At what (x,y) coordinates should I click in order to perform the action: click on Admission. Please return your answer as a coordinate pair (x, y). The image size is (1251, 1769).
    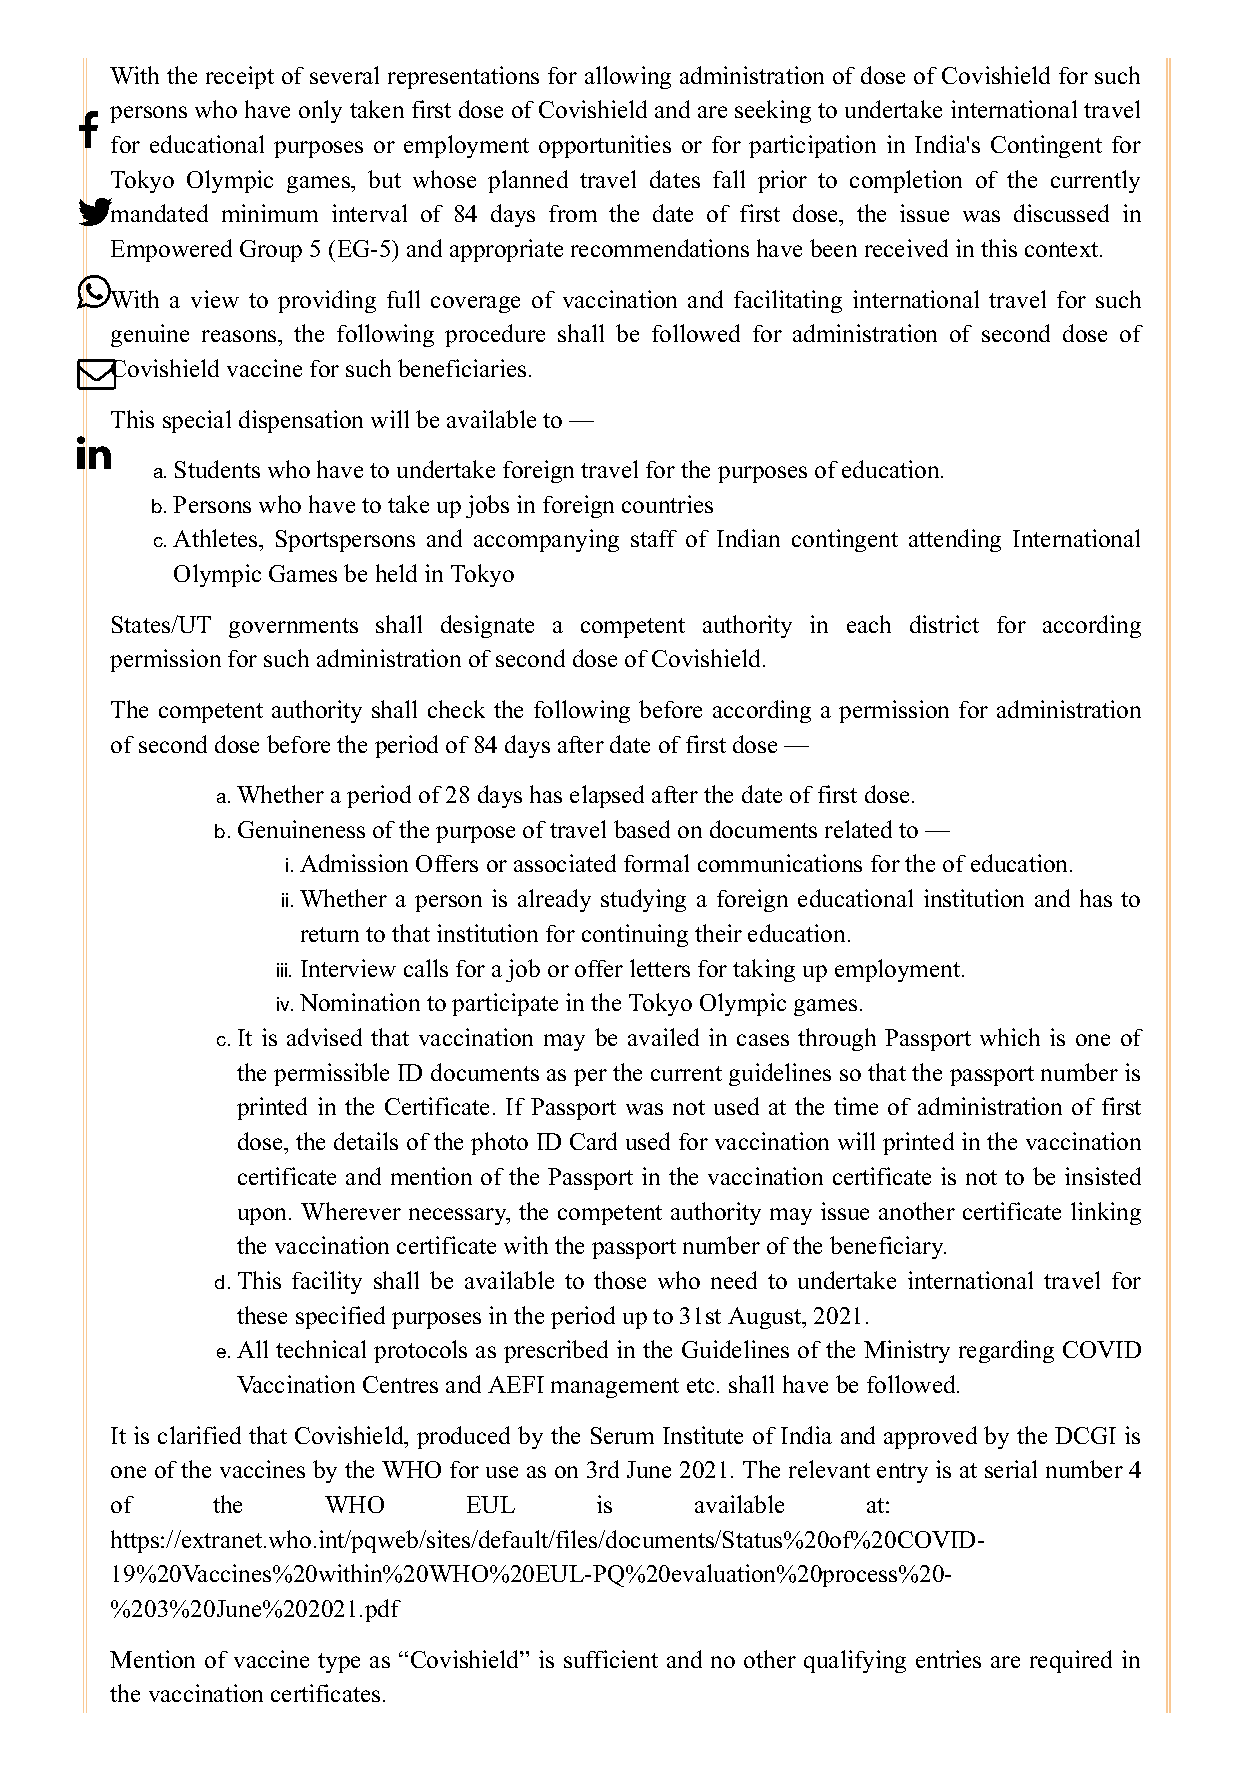
    Looking at the image, I should click on (354, 863).
